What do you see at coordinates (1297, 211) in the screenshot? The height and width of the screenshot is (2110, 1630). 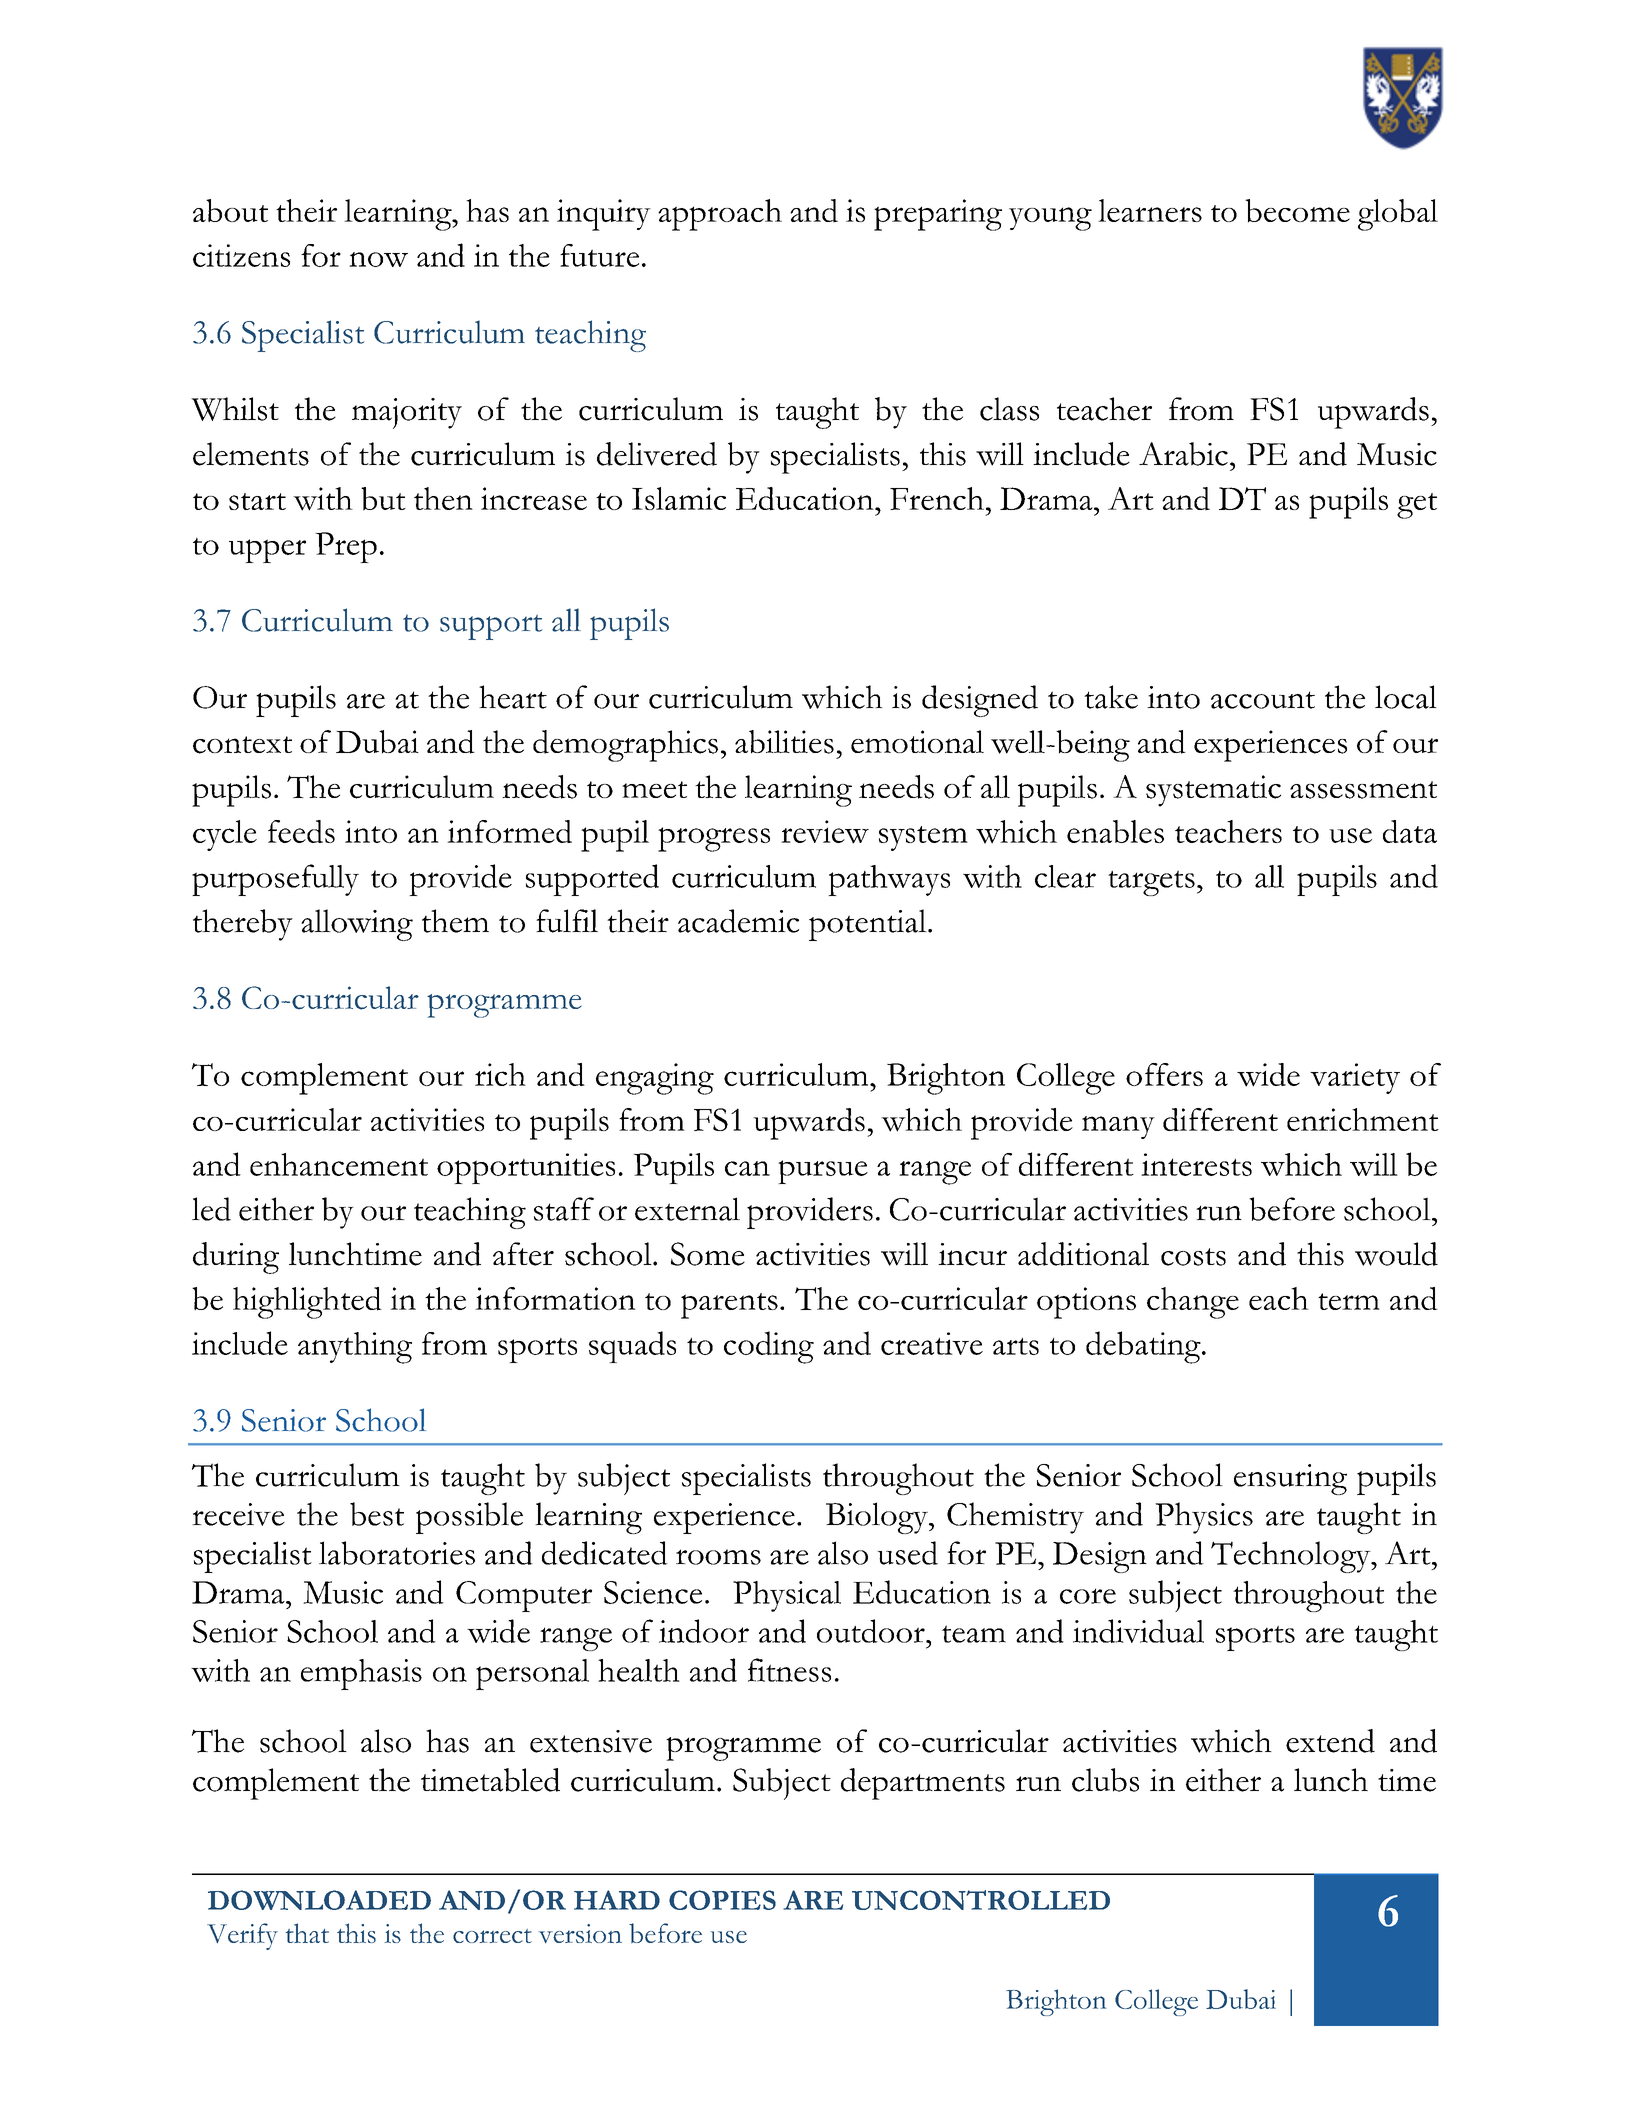 I see `become` at bounding box center [1297, 211].
